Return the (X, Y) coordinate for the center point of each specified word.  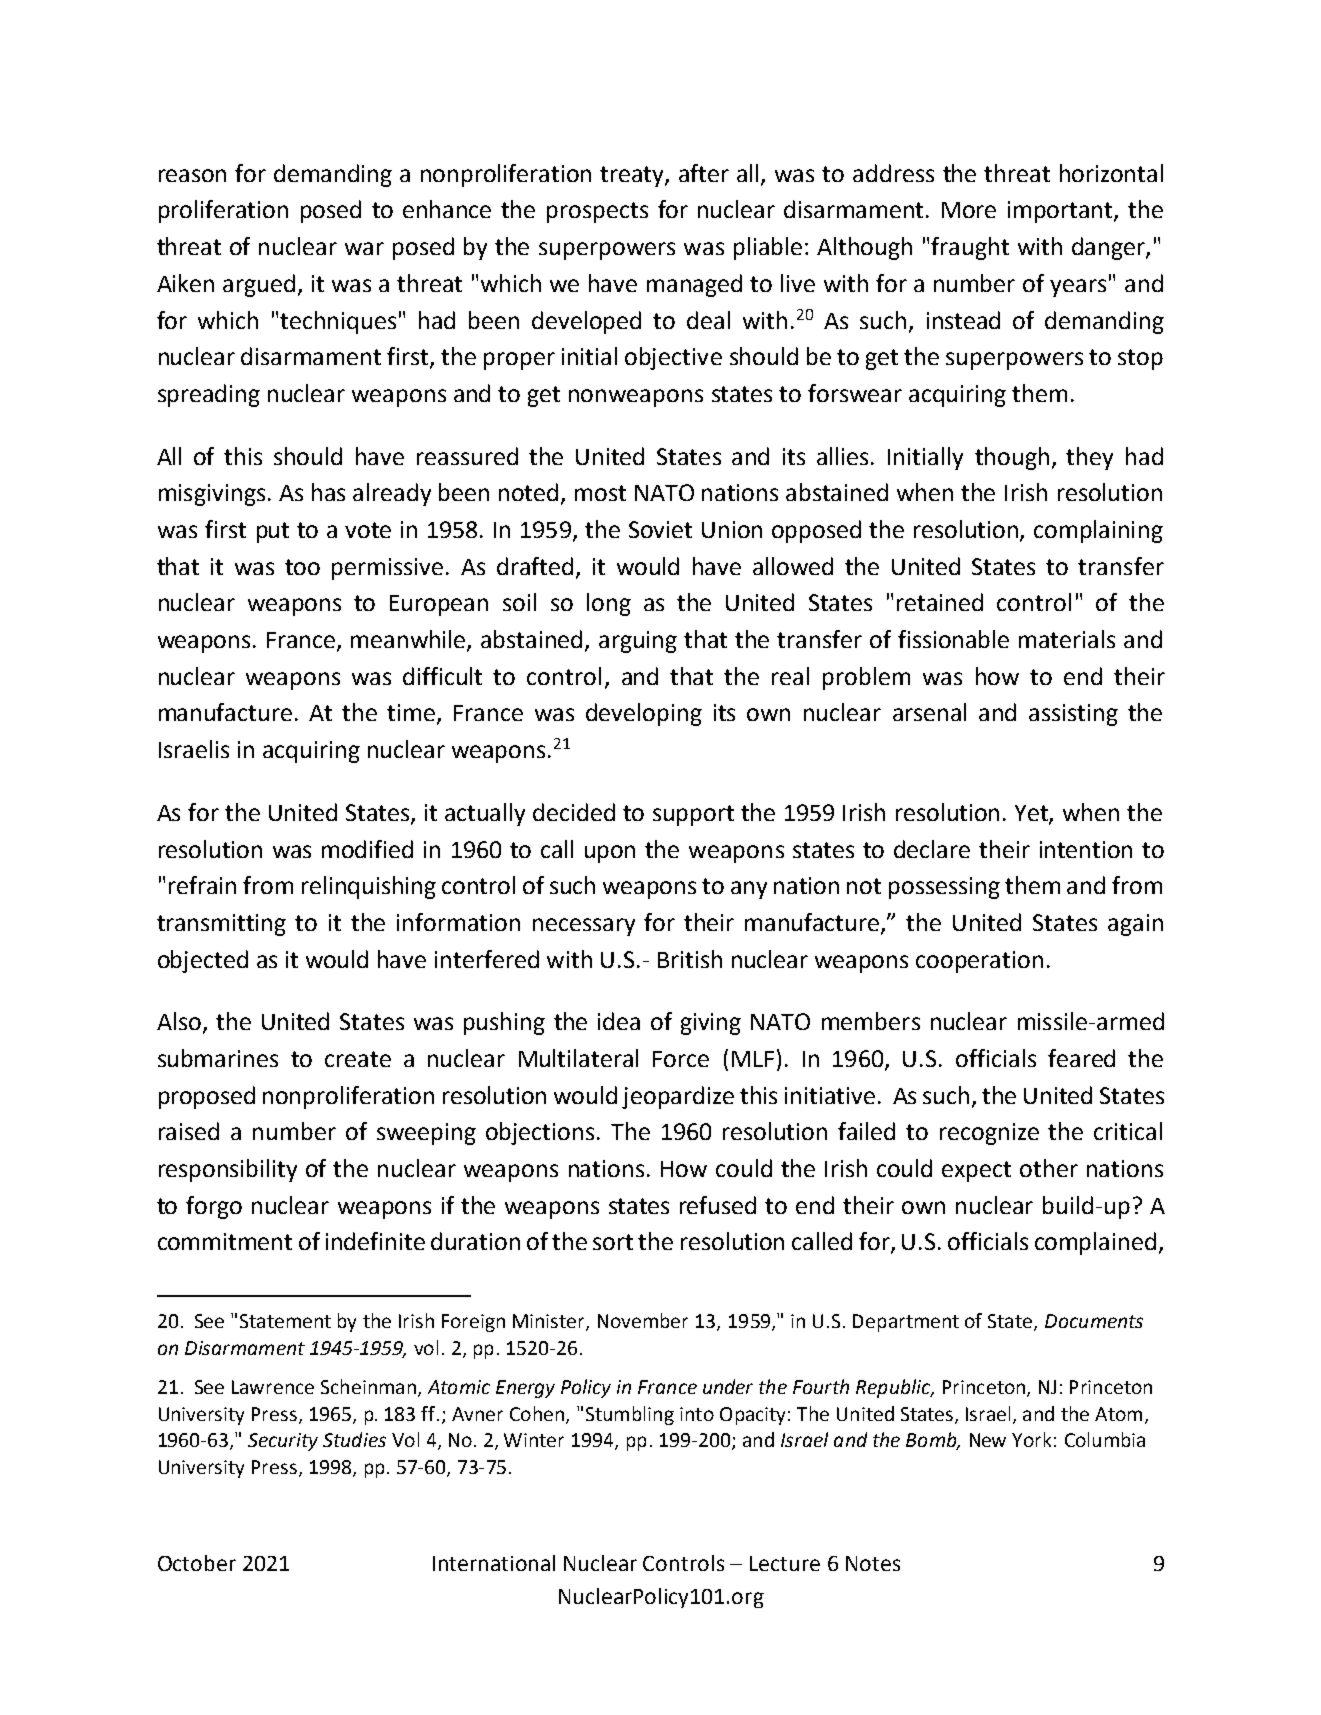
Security (283, 1442)
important (1061, 212)
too (302, 567)
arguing (638, 642)
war (364, 248)
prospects (597, 212)
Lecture (785, 1563)
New (988, 1440)
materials (1067, 639)
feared (1081, 1058)
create (358, 1059)
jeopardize (678, 1097)
